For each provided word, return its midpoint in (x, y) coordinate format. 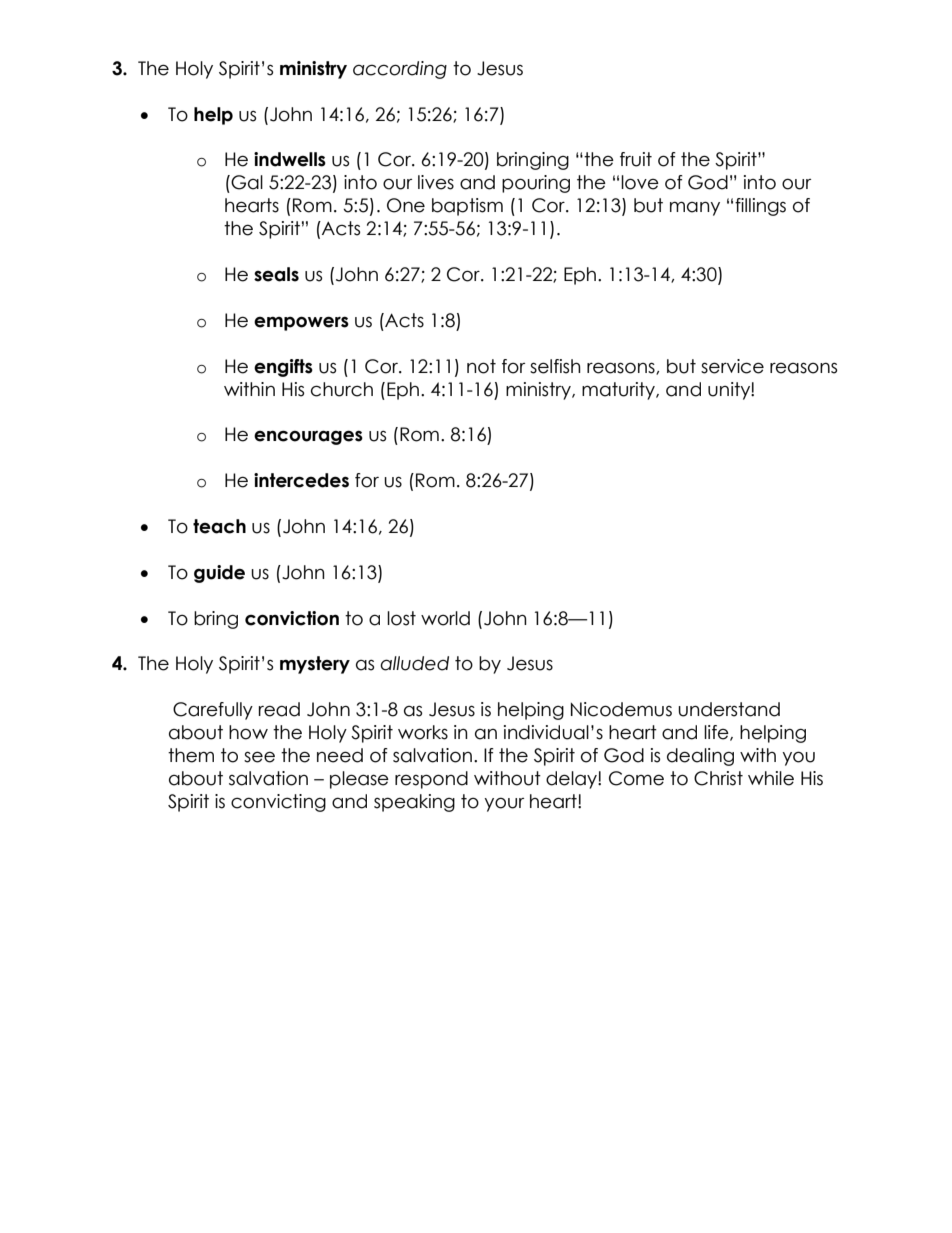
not (481, 366)
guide (219, 574)
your (504, 804)
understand (729, 709)
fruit (636, 159)
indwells (290, 159)
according (400, 70)
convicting (278, 803)
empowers (301, 323)
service (732, 366)
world (445, 618)
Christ (718, 778)
